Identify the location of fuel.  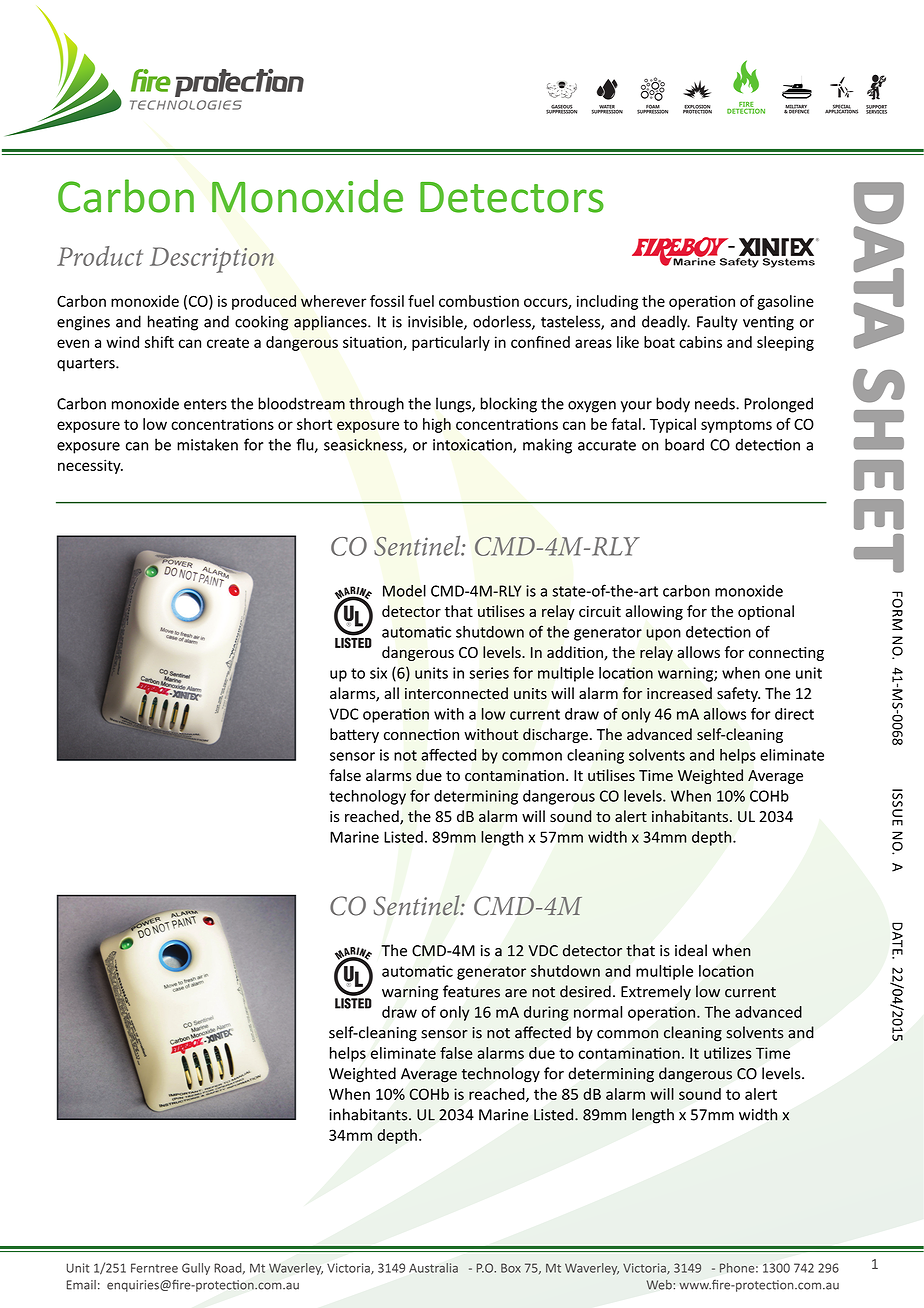
(421, 301).
